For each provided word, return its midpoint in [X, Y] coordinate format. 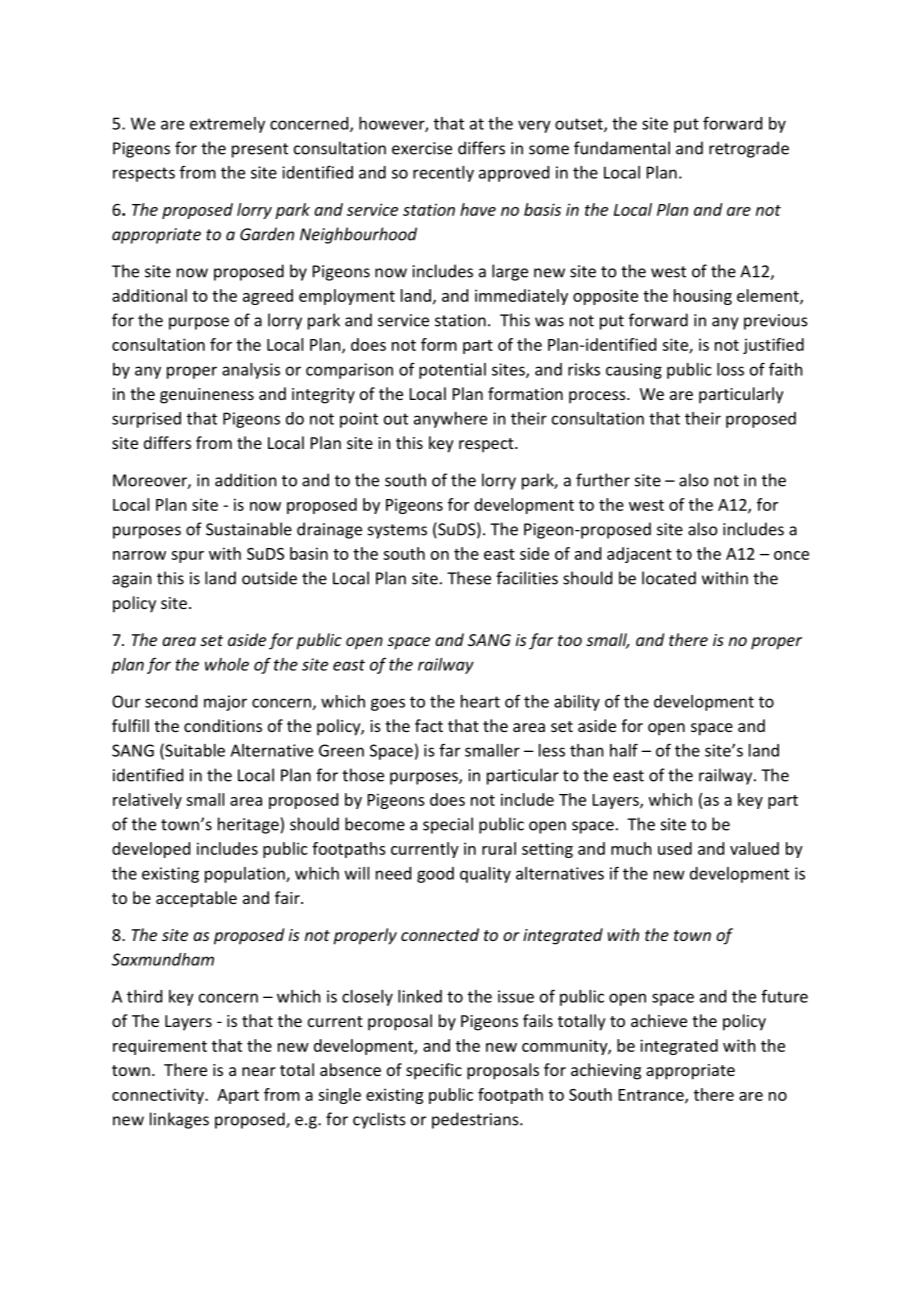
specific [434, 1071]
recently [443, 174]
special [448, 825]
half [624, 750]
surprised [146, 420]
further [603, 480]
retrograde [749, 149]
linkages [179, 1120]
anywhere [450, 420]
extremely [227, 125]
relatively [147, 801]
